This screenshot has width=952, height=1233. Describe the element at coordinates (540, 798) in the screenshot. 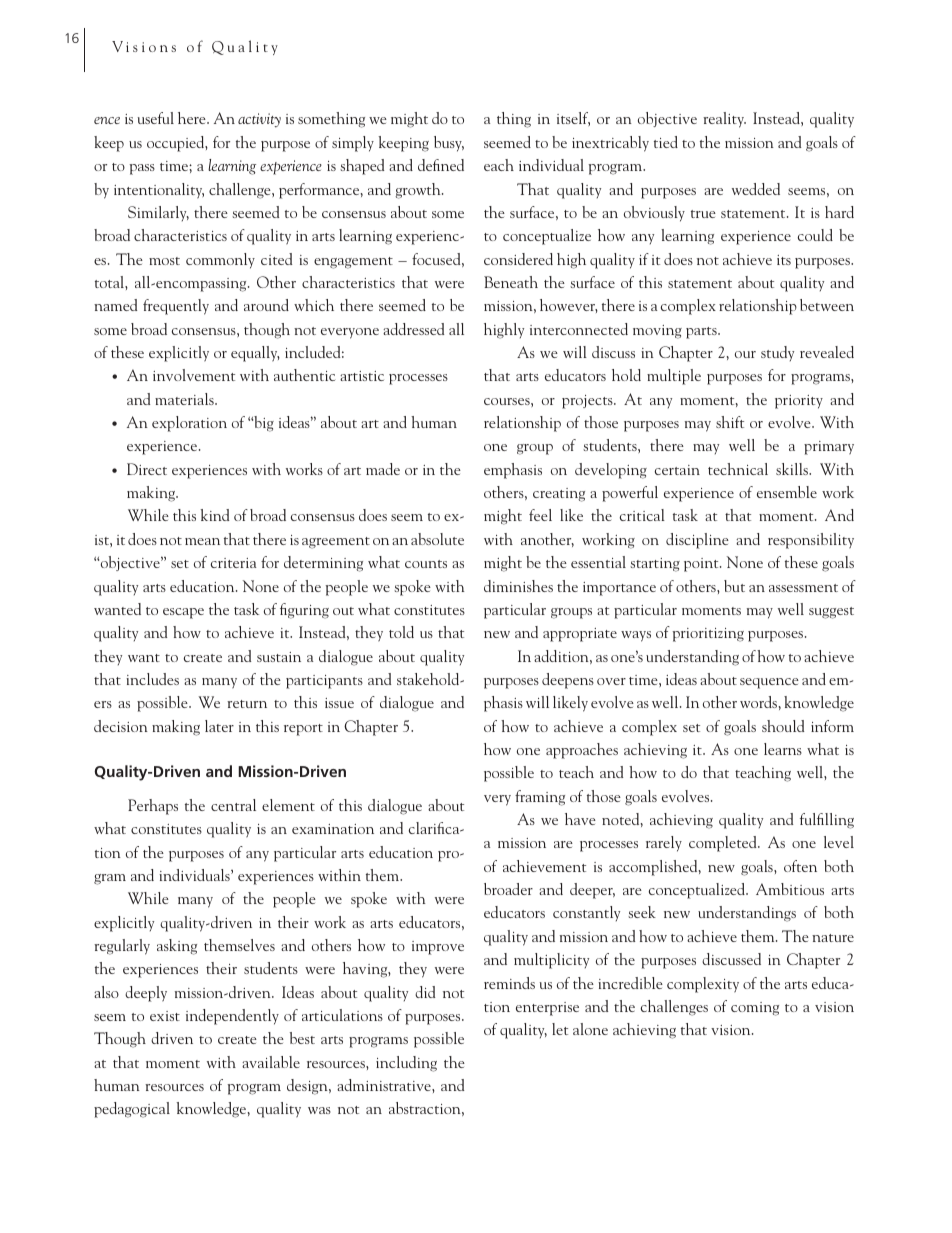

I see `framing` at that location.
